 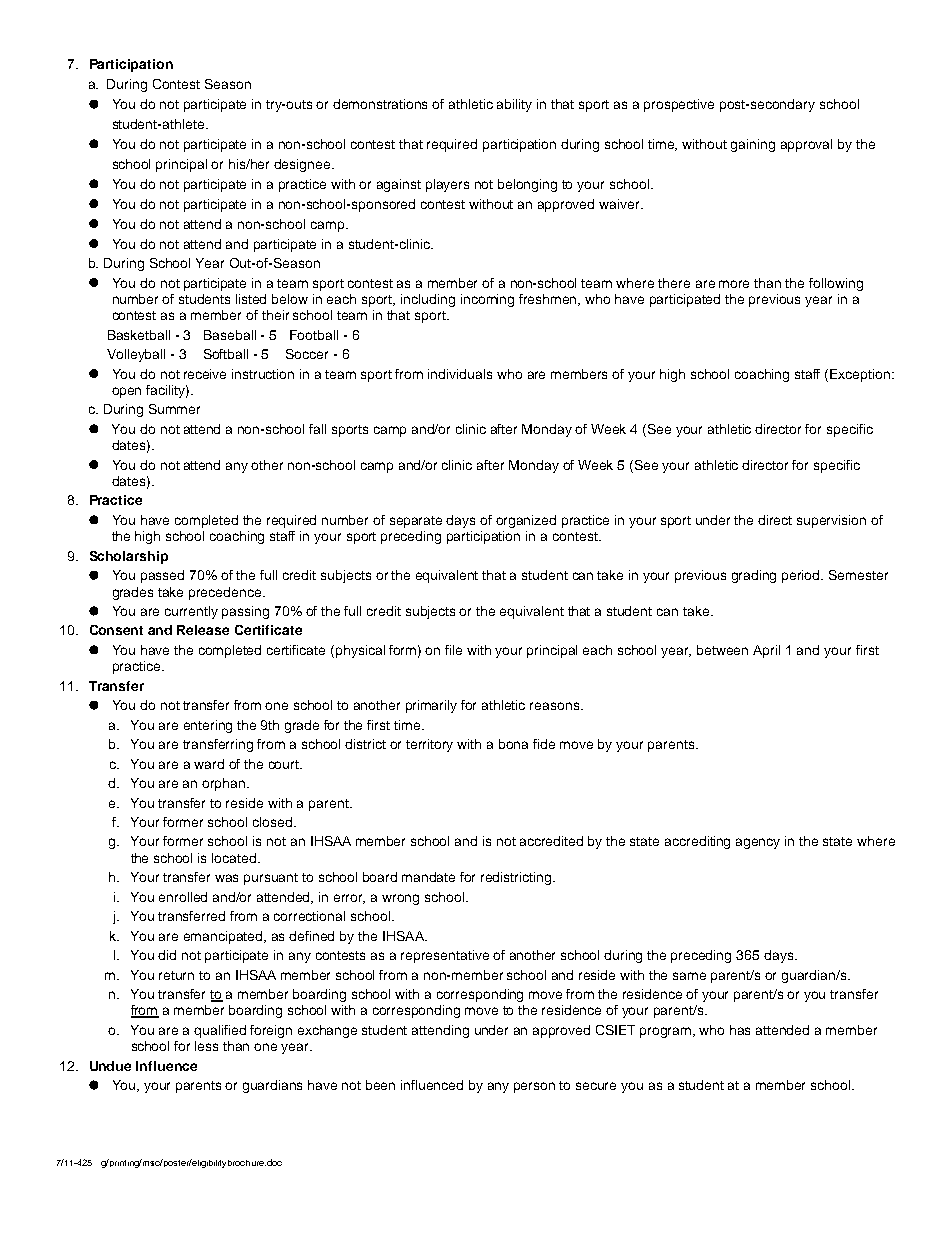 I want to click on file, so click(x=453, y=650).
